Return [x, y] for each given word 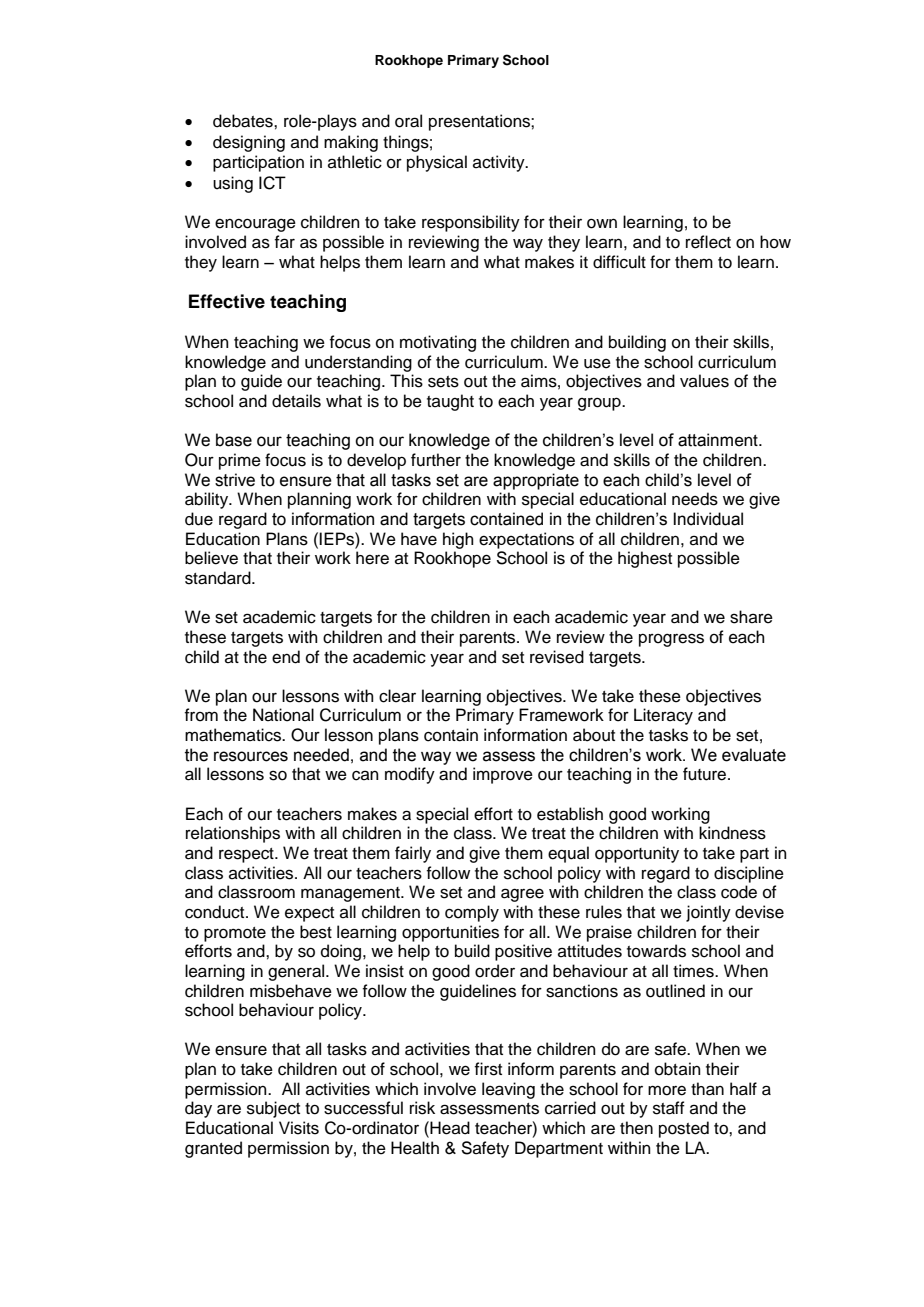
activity [500, 163]
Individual [708, 519]
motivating [438, 343]
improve [503, 775]
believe [211, 558]
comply [472, 913]
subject [273, 1109]
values [704, 381]
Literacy [663, 716]
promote [235, 934]
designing [249, 143]
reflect [708, 242]
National [283, 715]
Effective [227, 301]
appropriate [536, 481]
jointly [708, 913]
